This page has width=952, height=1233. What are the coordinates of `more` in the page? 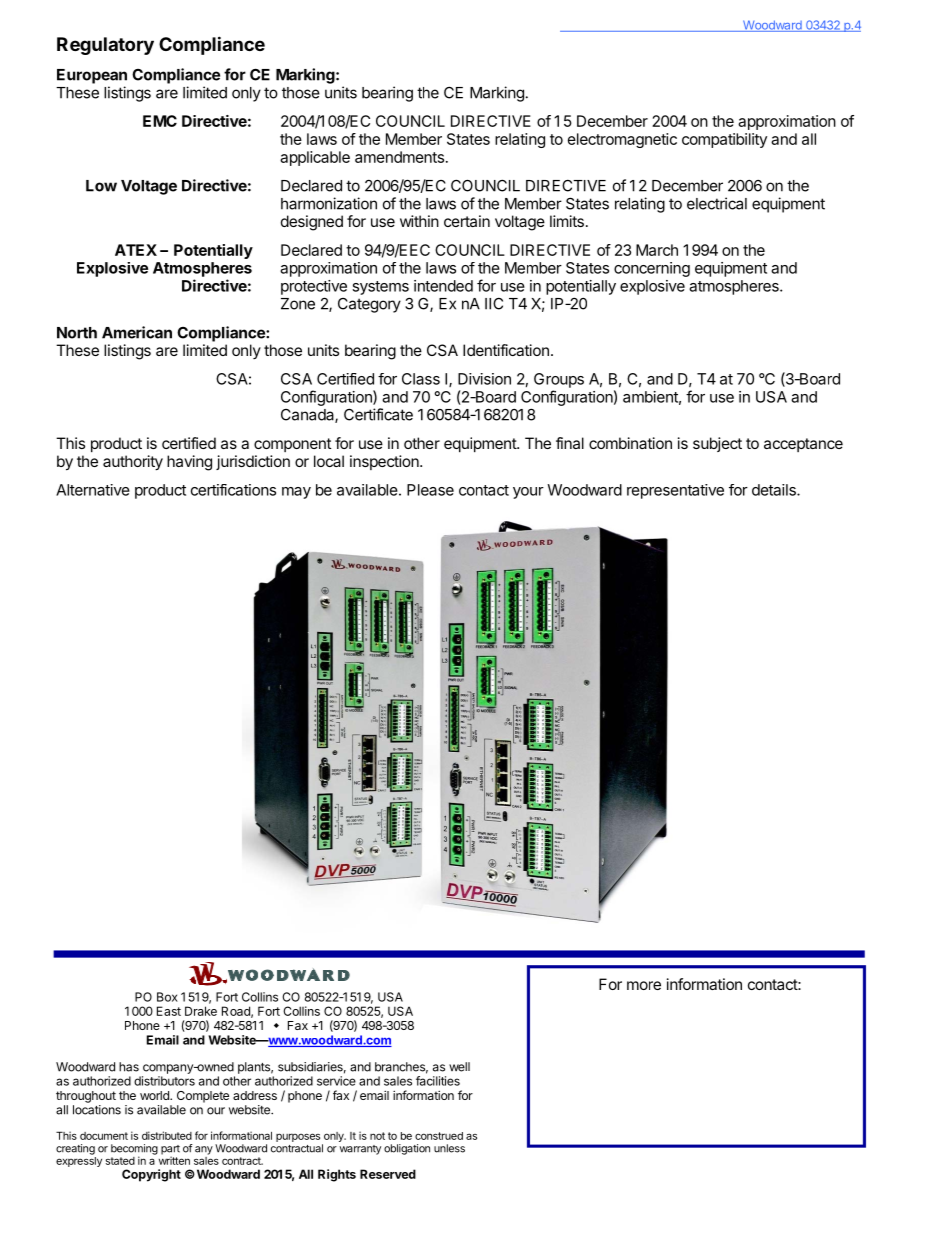 It's located at (644, 985).
